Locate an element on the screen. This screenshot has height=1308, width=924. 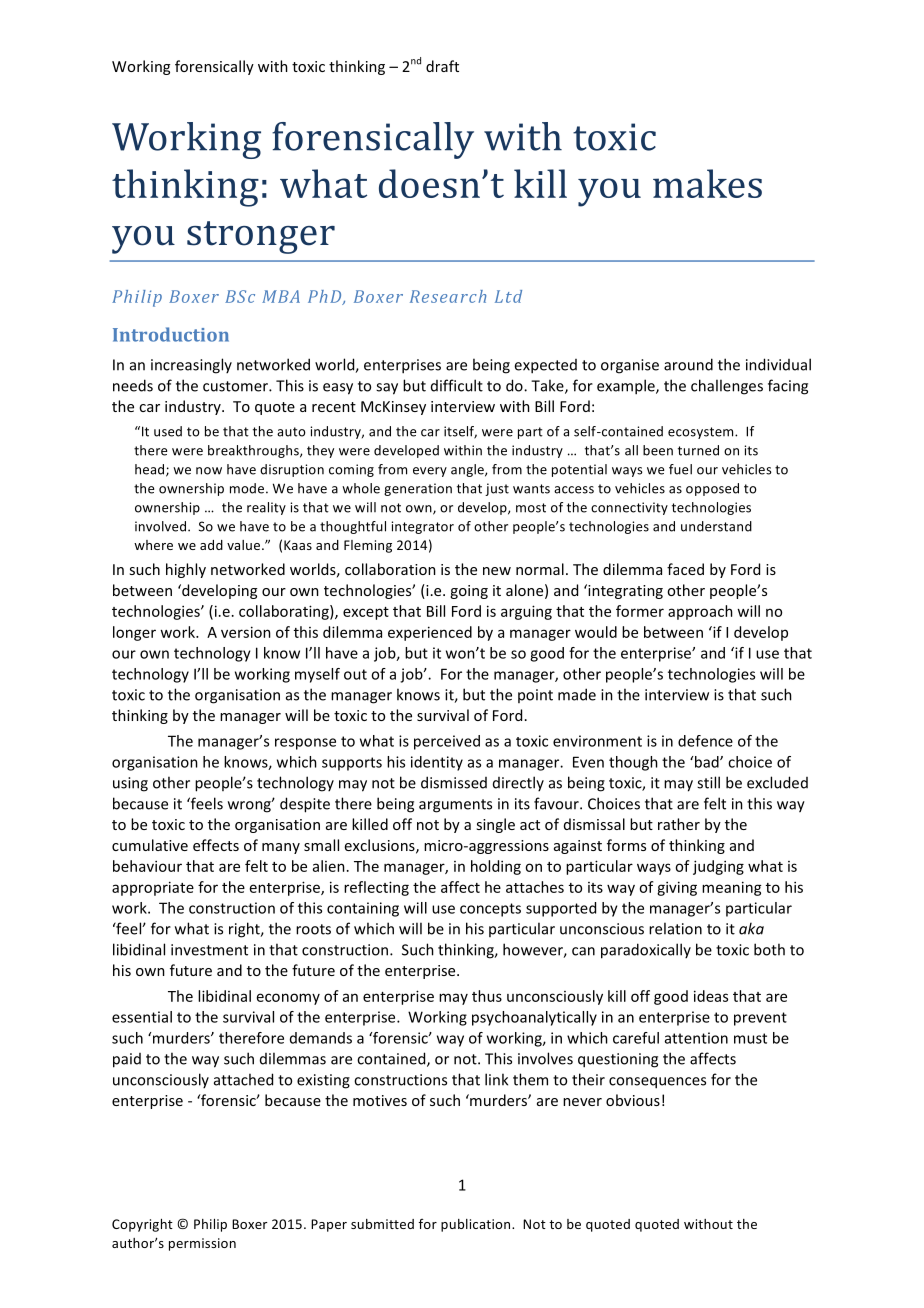
draft is located at coordinates (442, 66).
